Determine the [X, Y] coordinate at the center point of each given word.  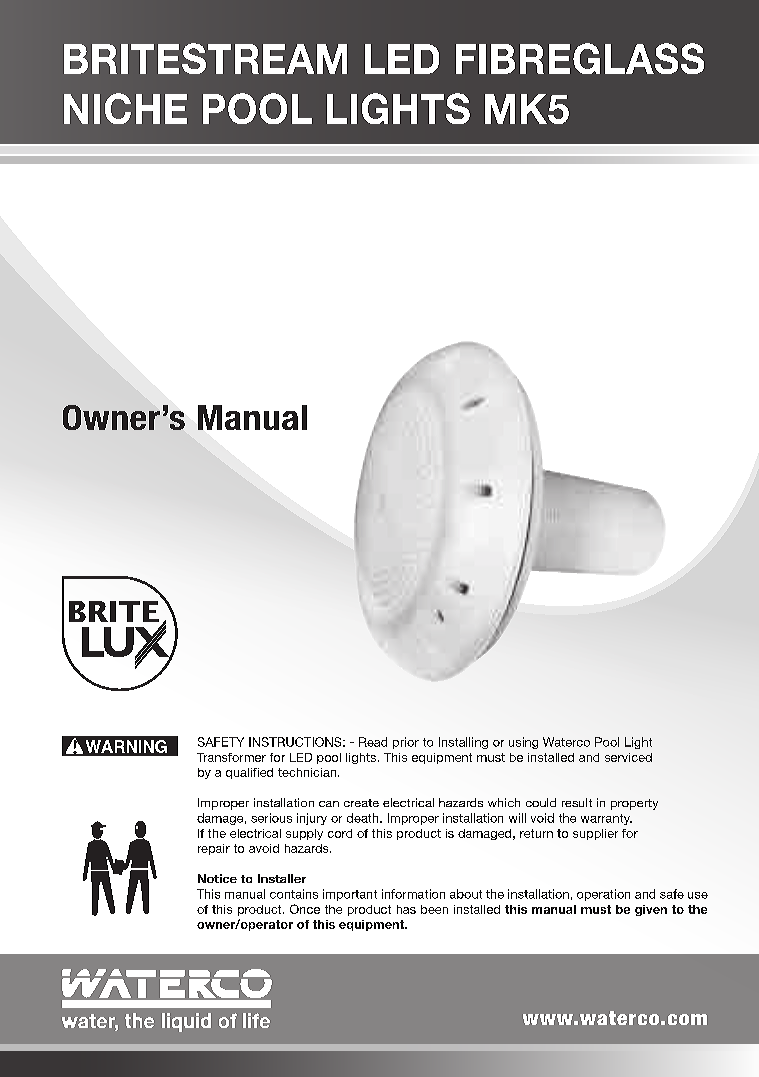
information [413, 894]
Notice [217, 878]
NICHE [125, 108]
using [523, 743]
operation [603, 895]
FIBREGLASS [580, 58]
